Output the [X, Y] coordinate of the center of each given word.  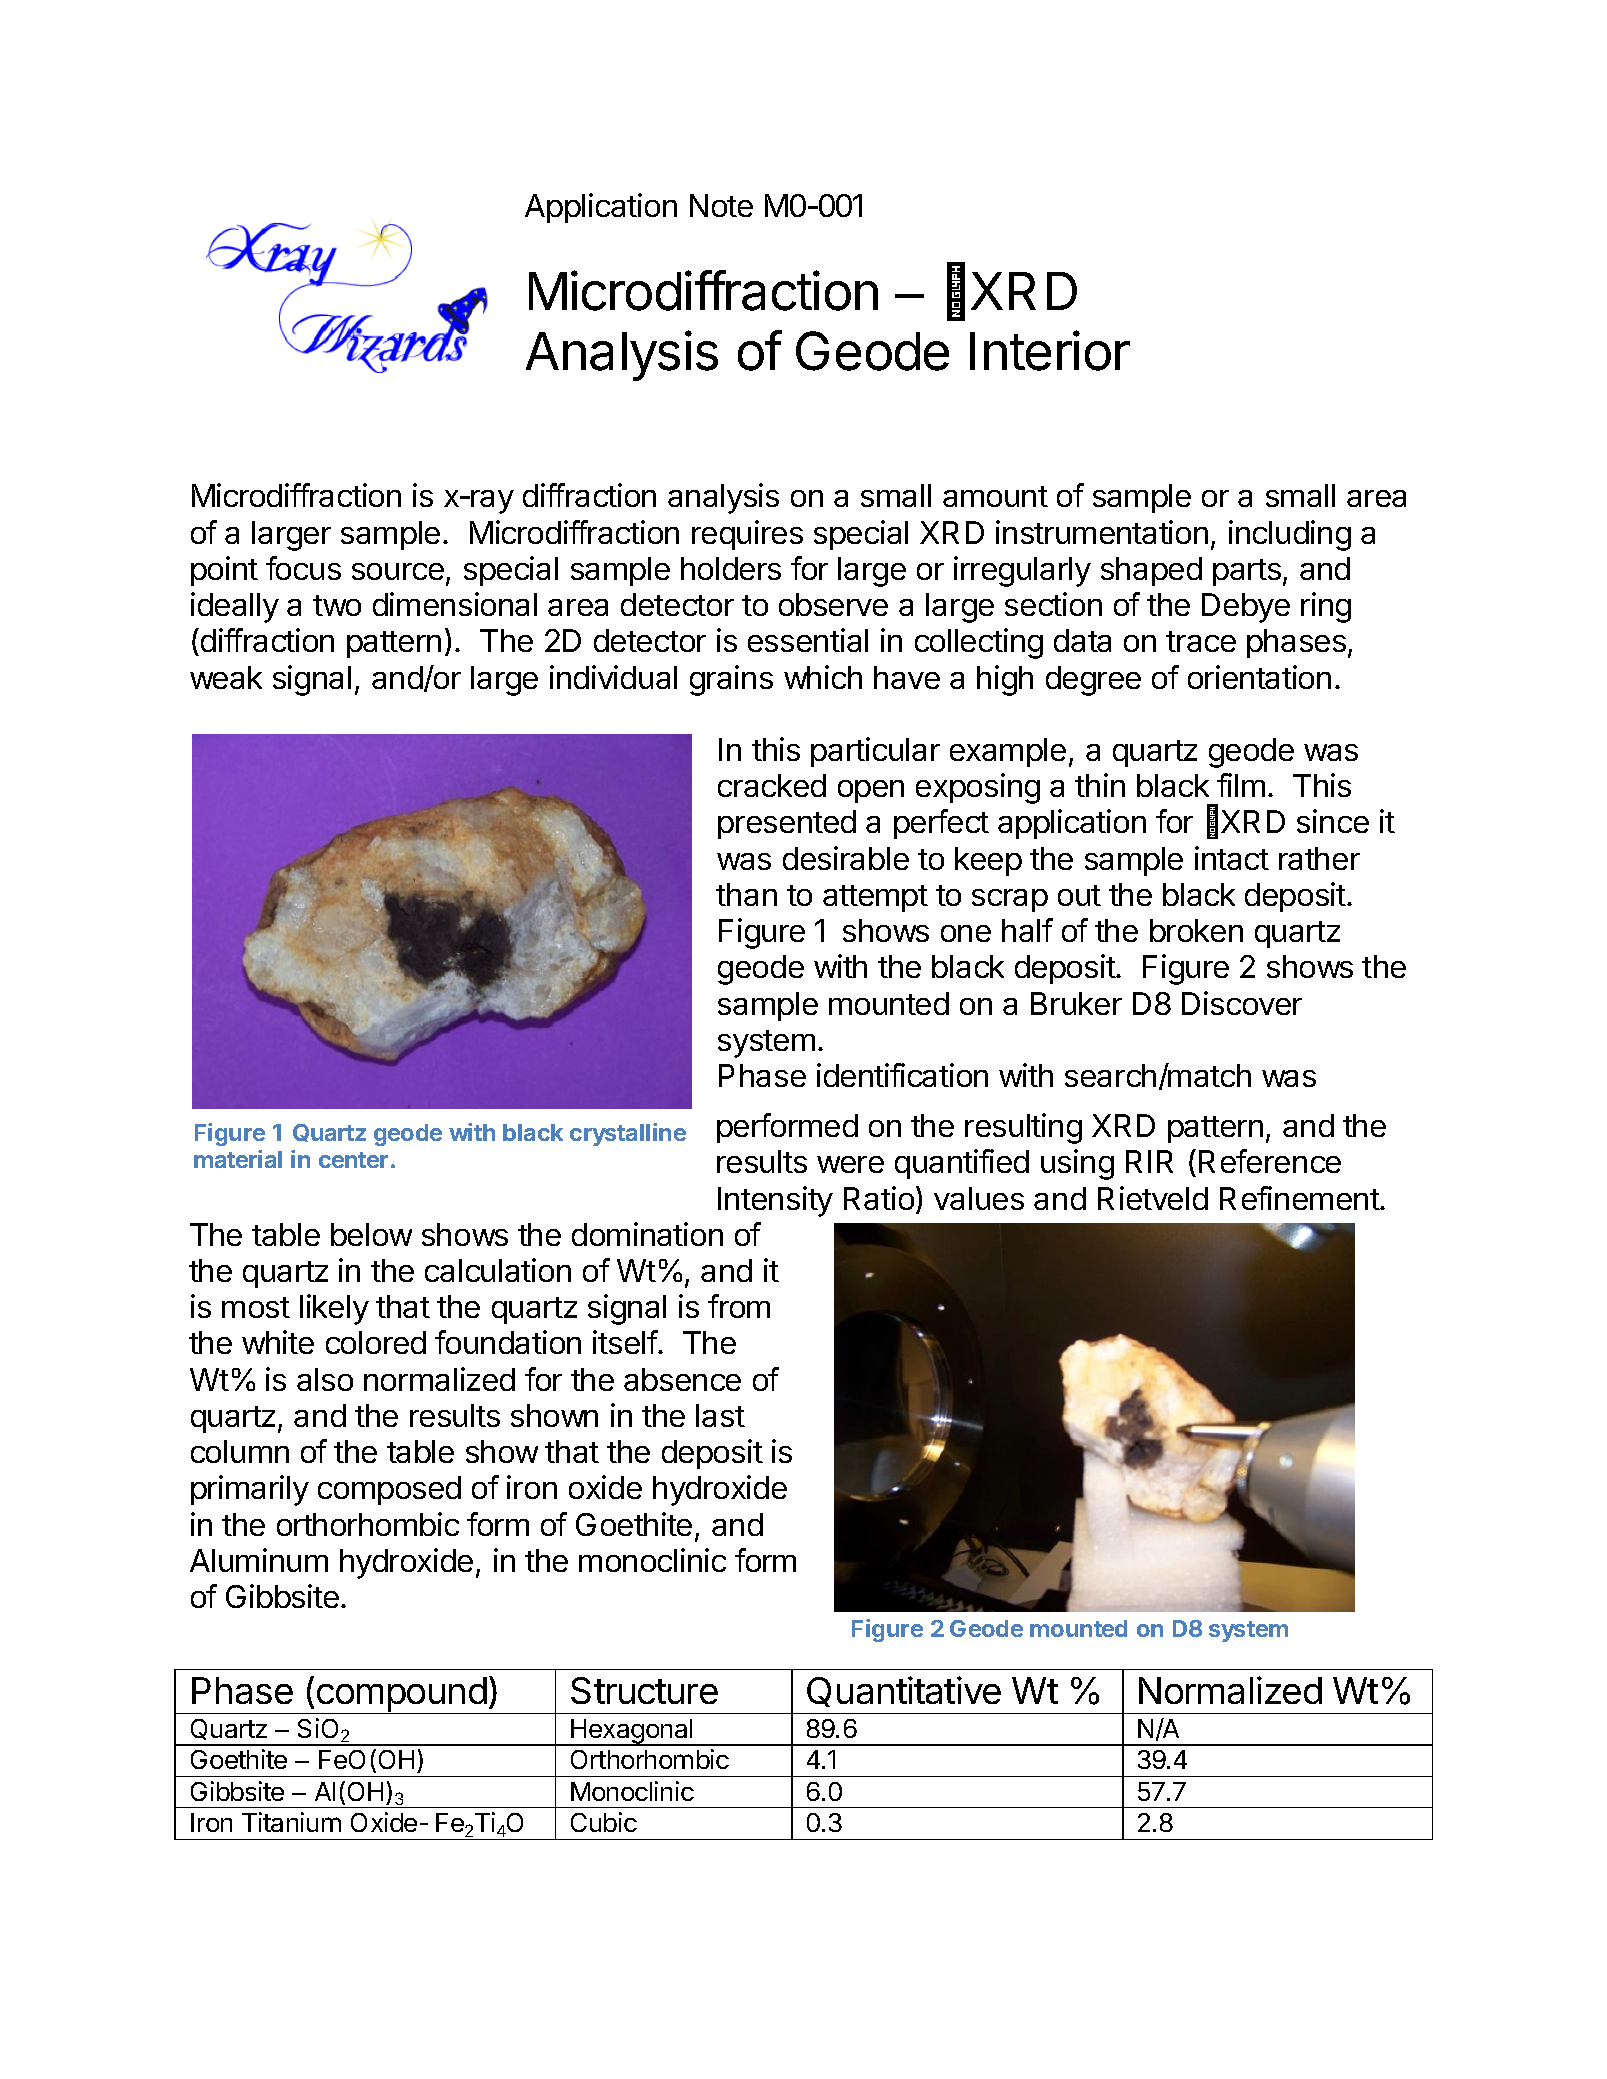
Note [721, 205]
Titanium [291, 1822]
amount [995, 496]
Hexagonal [632, 1732]
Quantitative [904, 1691]
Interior [1050, 350]
